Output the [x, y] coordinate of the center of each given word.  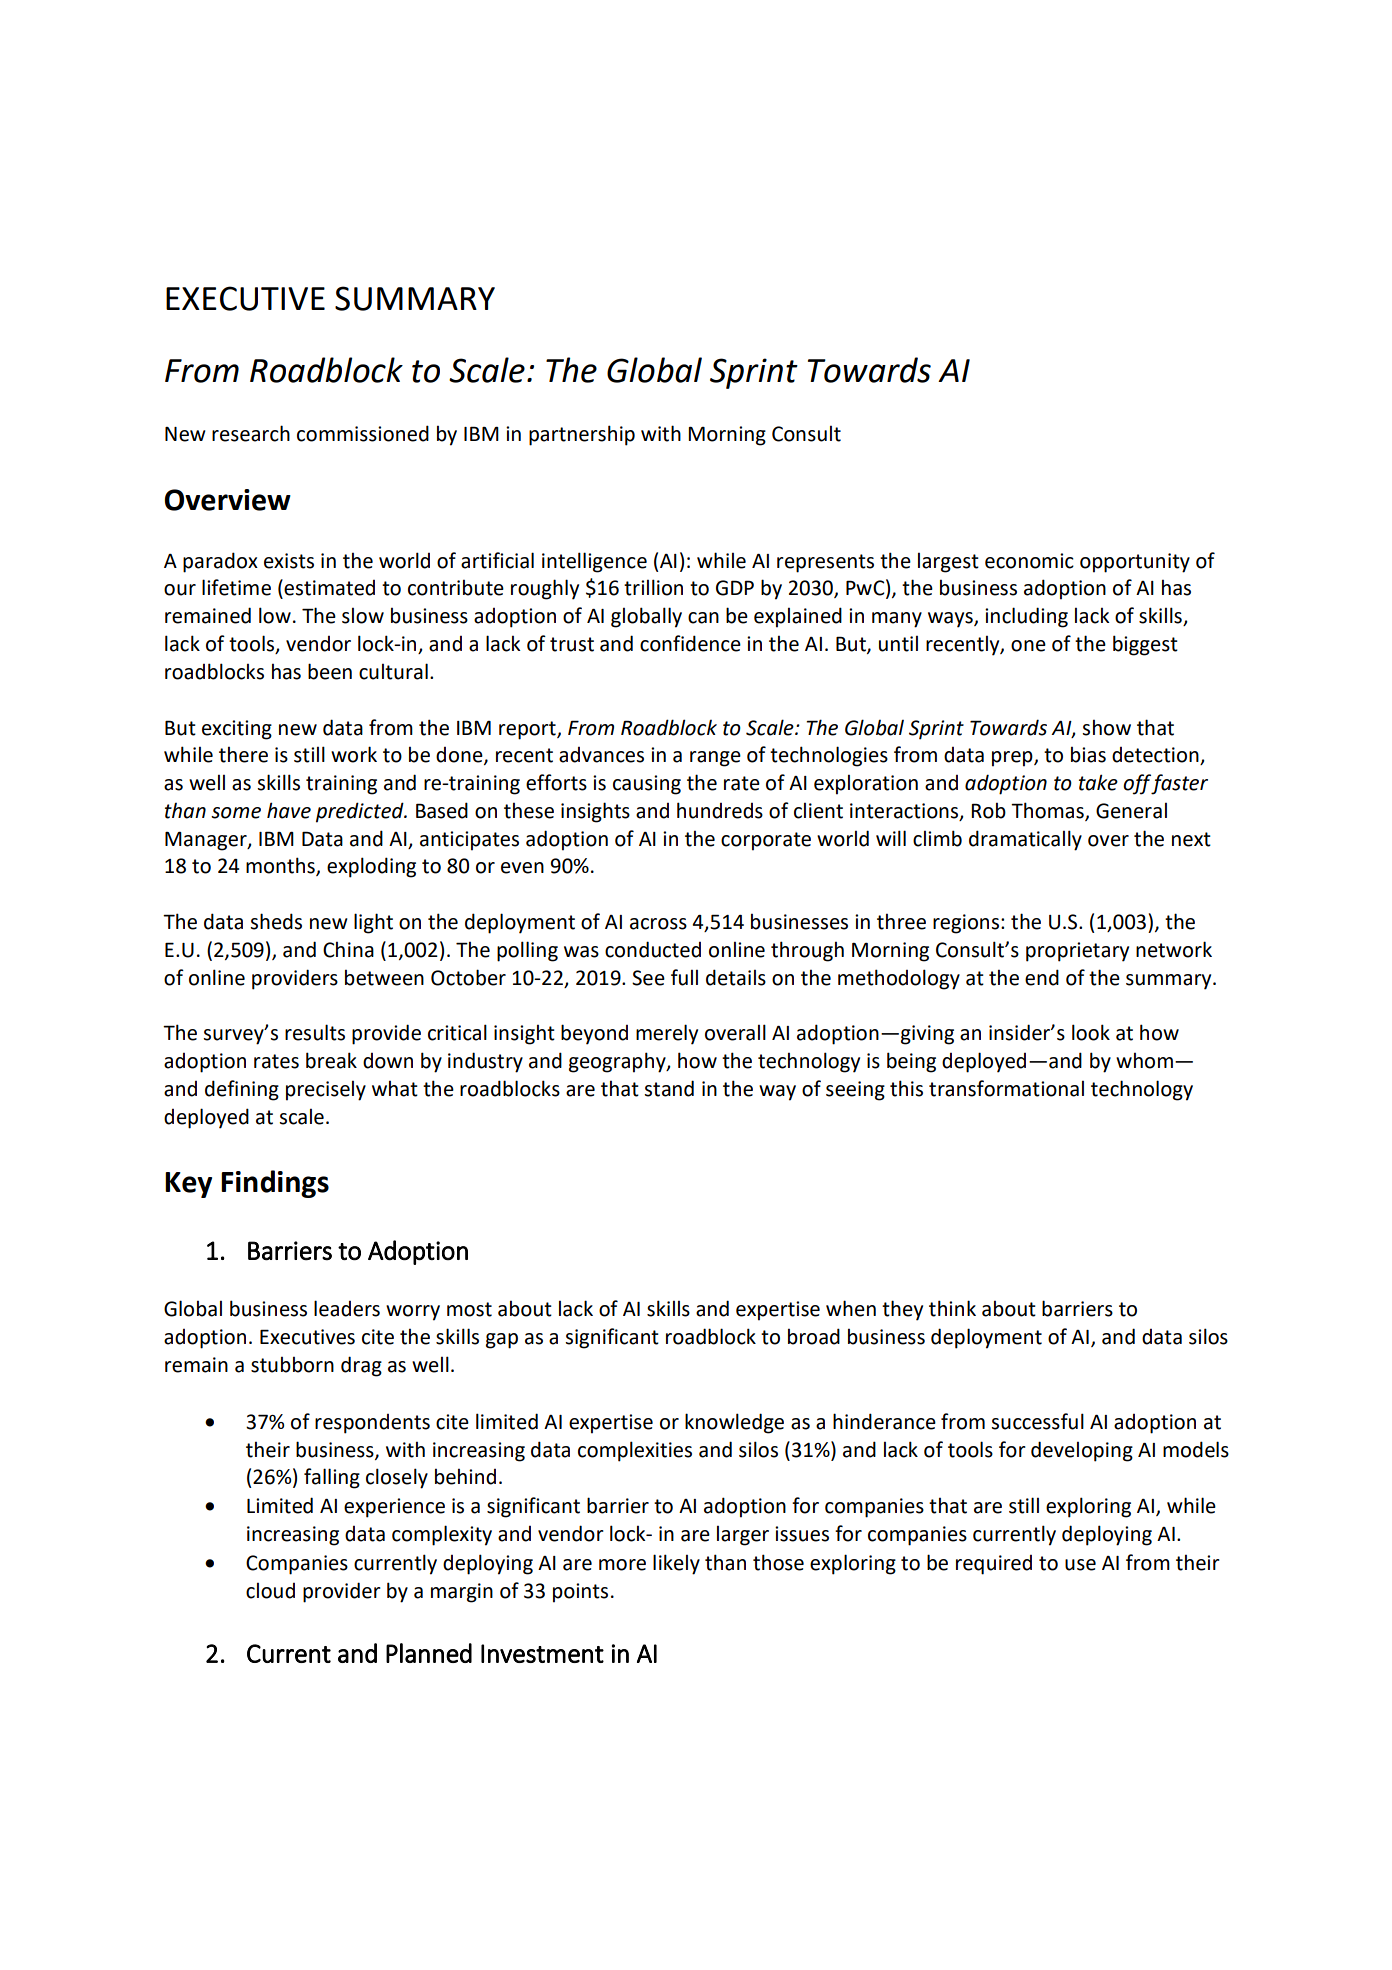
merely [667, 1034]
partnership [582, 435]
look [1091, 1032]
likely [676, 1564]
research [251, 433]
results [315, 1032]
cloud [270, 1590]
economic [1029, 561]
